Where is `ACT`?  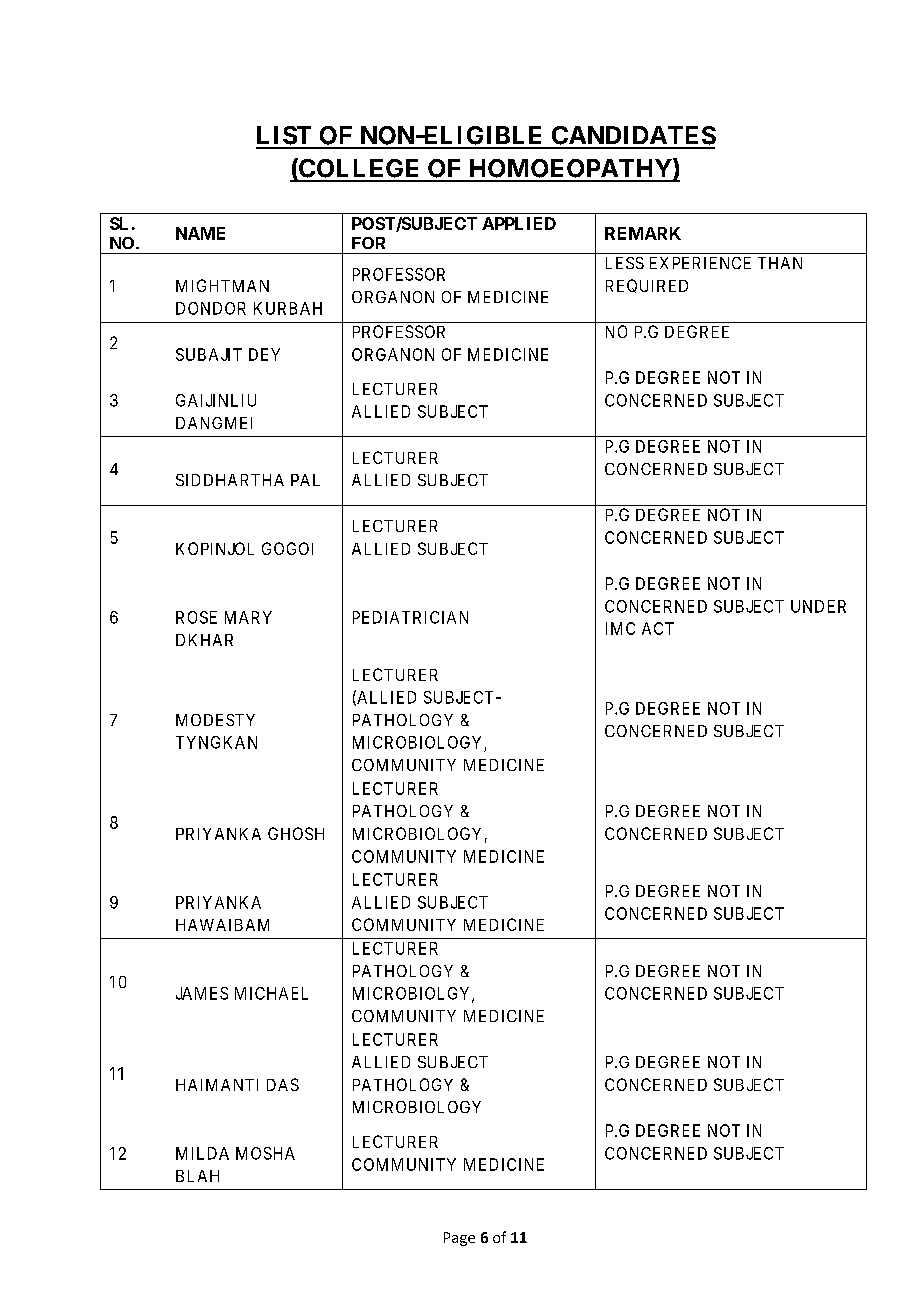
ACT is located at coordinates (658, 628).
